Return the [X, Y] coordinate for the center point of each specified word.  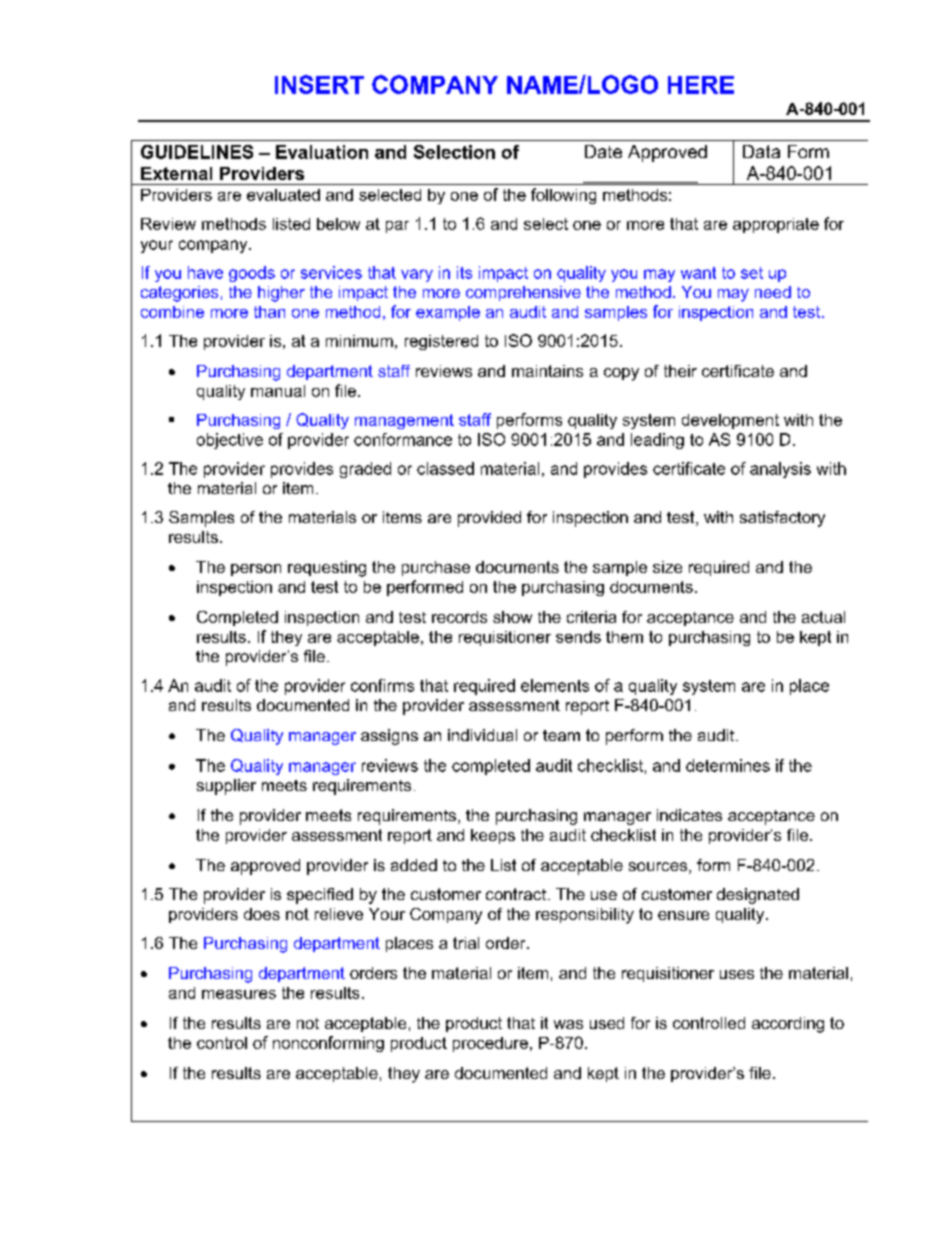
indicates [689, 815]
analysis [780, 470]
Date [603, 151]
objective [230, 441]
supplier [226, 787]
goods [252, 274]
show [512, 617]
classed [445, 468]
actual [823, 617]
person [256, 570]
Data [761, 151]
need [773, 292]
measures [239, 994]
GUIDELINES [197, 152]
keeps [493, 836]
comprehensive [523, 293]
